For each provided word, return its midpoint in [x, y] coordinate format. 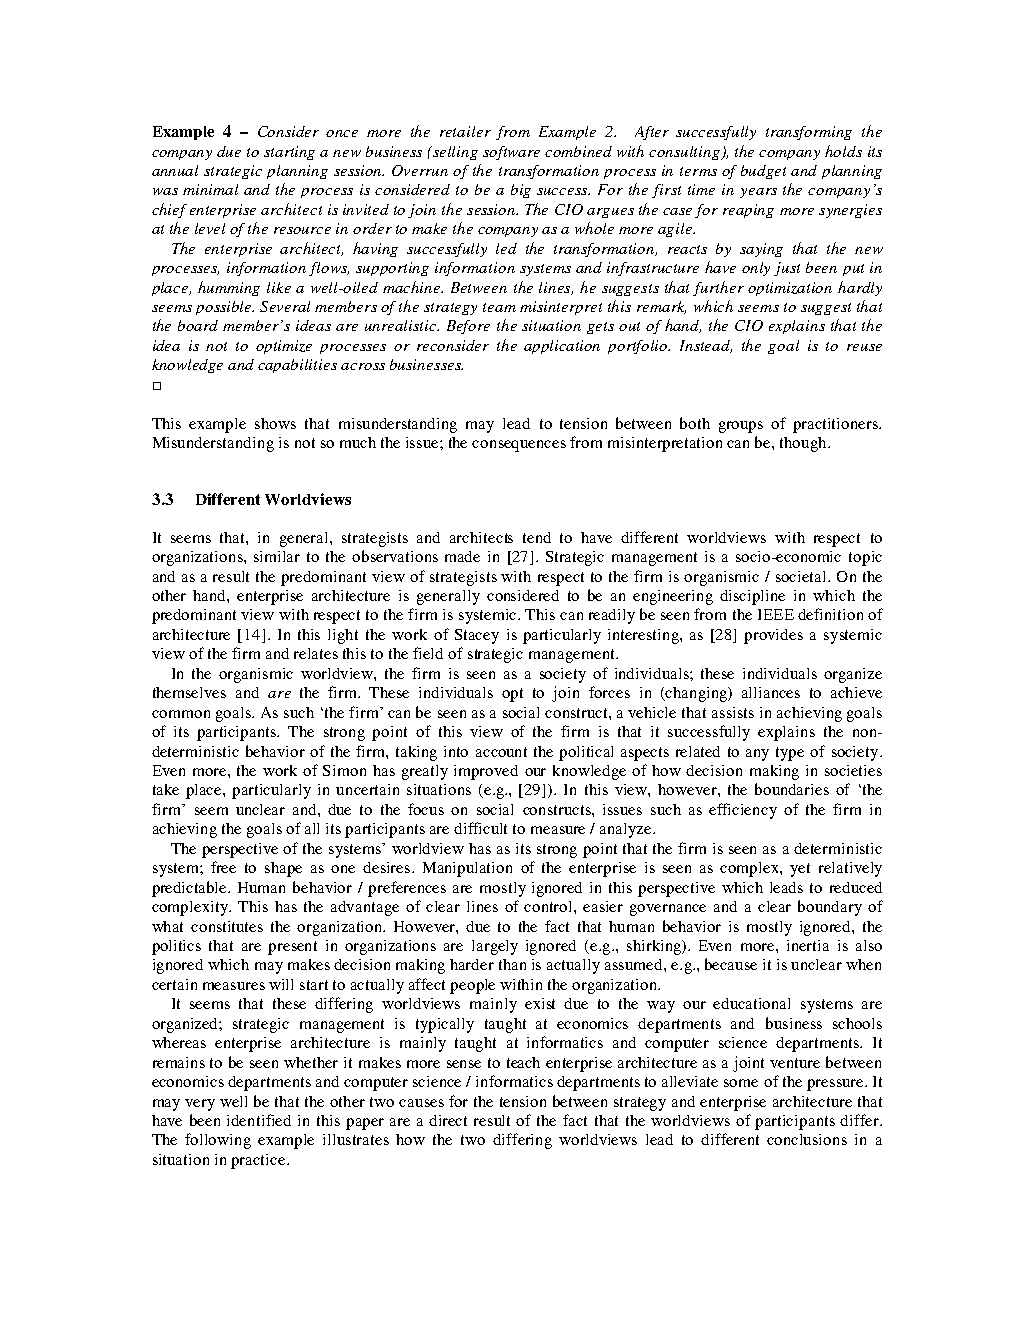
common [181, 714]
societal [802, 576]
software [511, 153]
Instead [706, 346]
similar [277, 556]
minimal [210, 189]
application [562, 347]
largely [495, 947]
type [790, 754]
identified [259, 1120]
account [501, 752]
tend [537, 537]
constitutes [227, 926]
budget [763, 172]
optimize [284, 347]
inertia [808, 945]
